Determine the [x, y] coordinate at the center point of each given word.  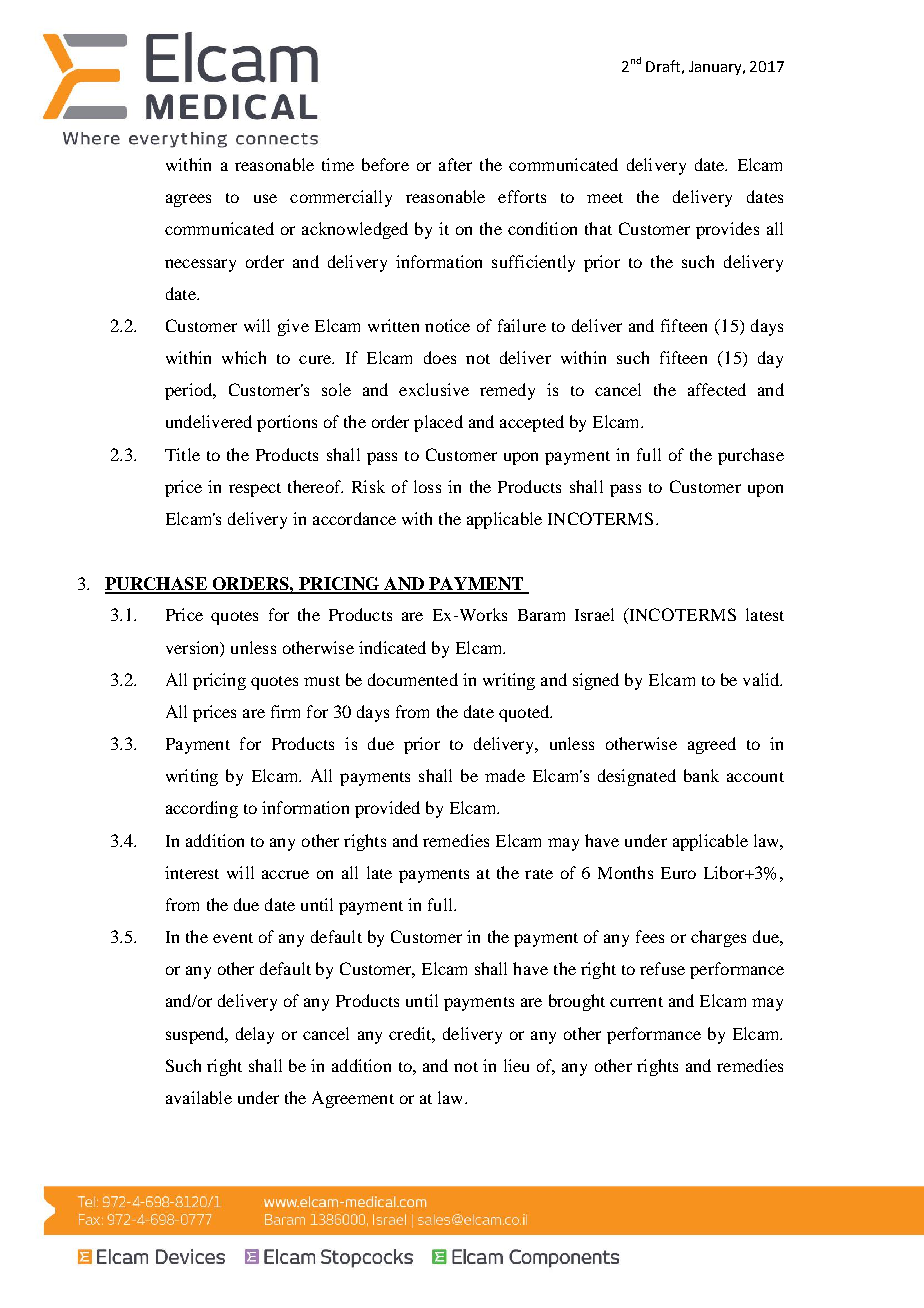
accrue [285, 874]
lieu [516, 1065]
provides [727, 230]
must [322, 681]
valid [762, 679]
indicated [392, 647]
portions [287, 423]
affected [717, 389]
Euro [678, 873]
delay [255, 1035]
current [636, 1002]
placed [438, 423]
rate [539, 874]
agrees [188, 200]
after [455, 164]
